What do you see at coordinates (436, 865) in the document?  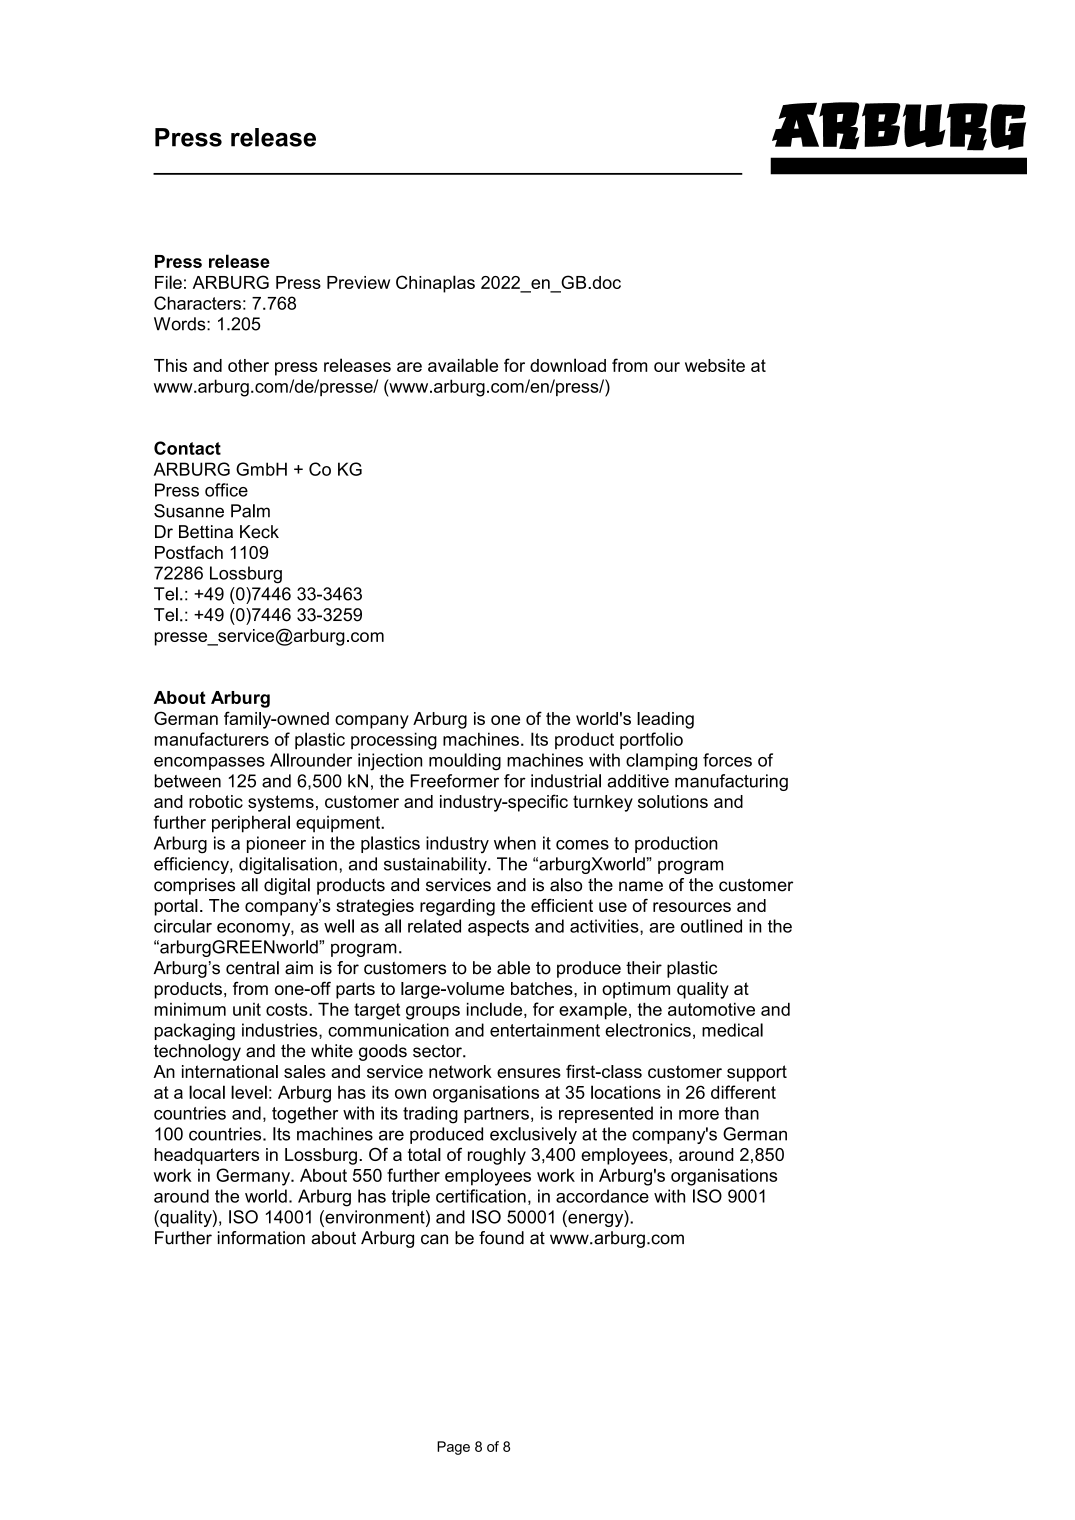 I see `sustainability` at bounding box center [436, 865].
